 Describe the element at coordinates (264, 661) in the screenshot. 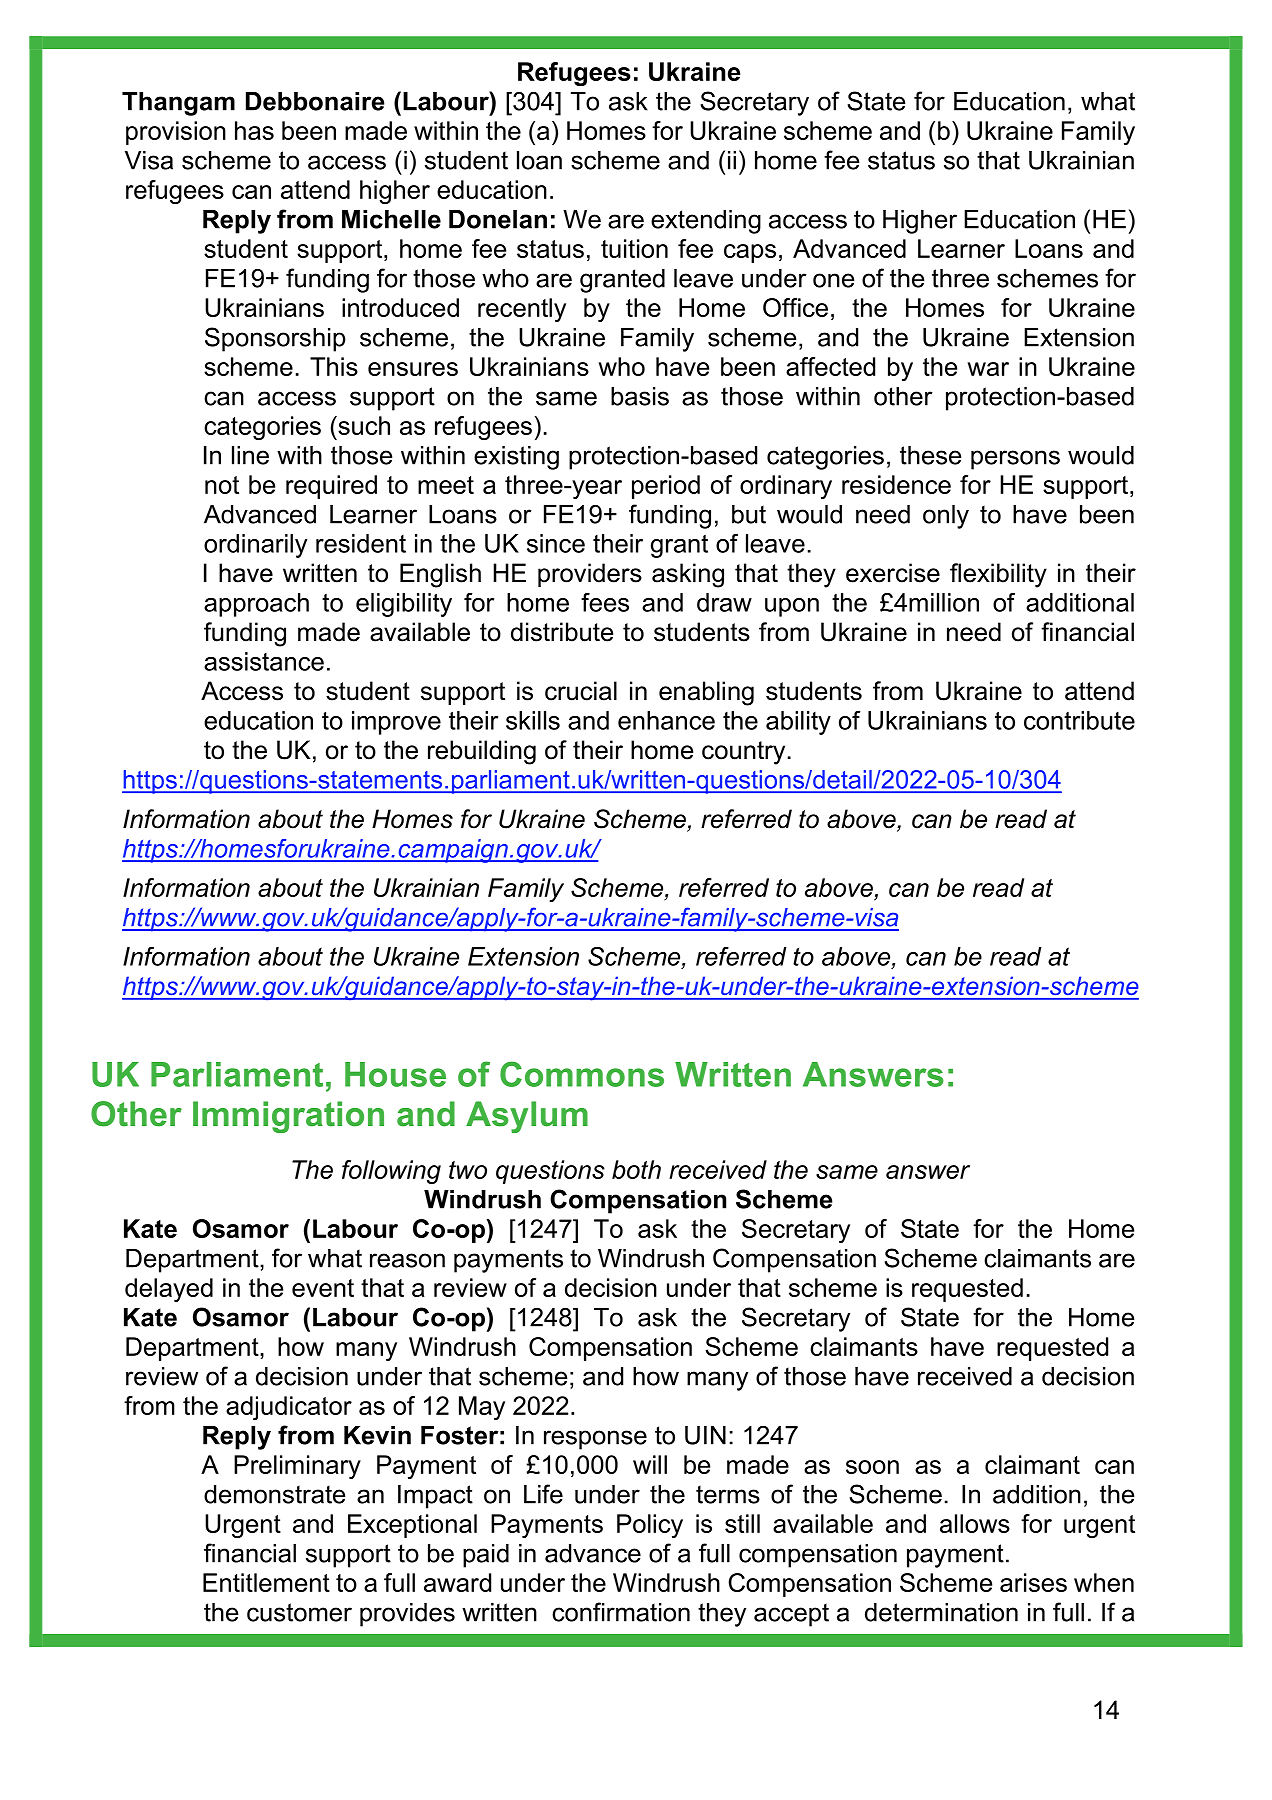

I see `assistance` at that location.
